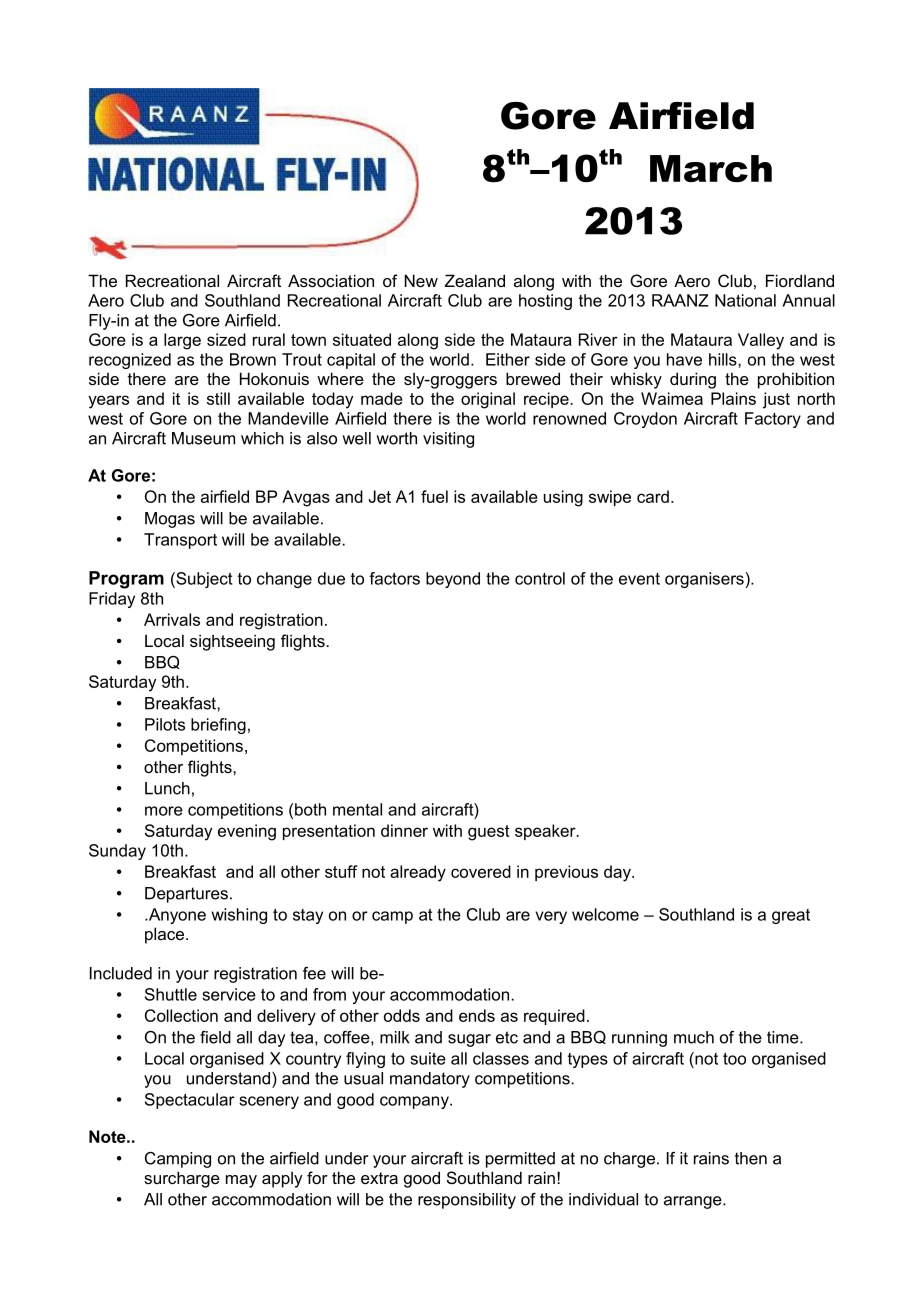 The image size is (924, 1308). What do you see at coordinates (705, 580) in the image?
I see `organisers` at bounding box center [705, 580].
